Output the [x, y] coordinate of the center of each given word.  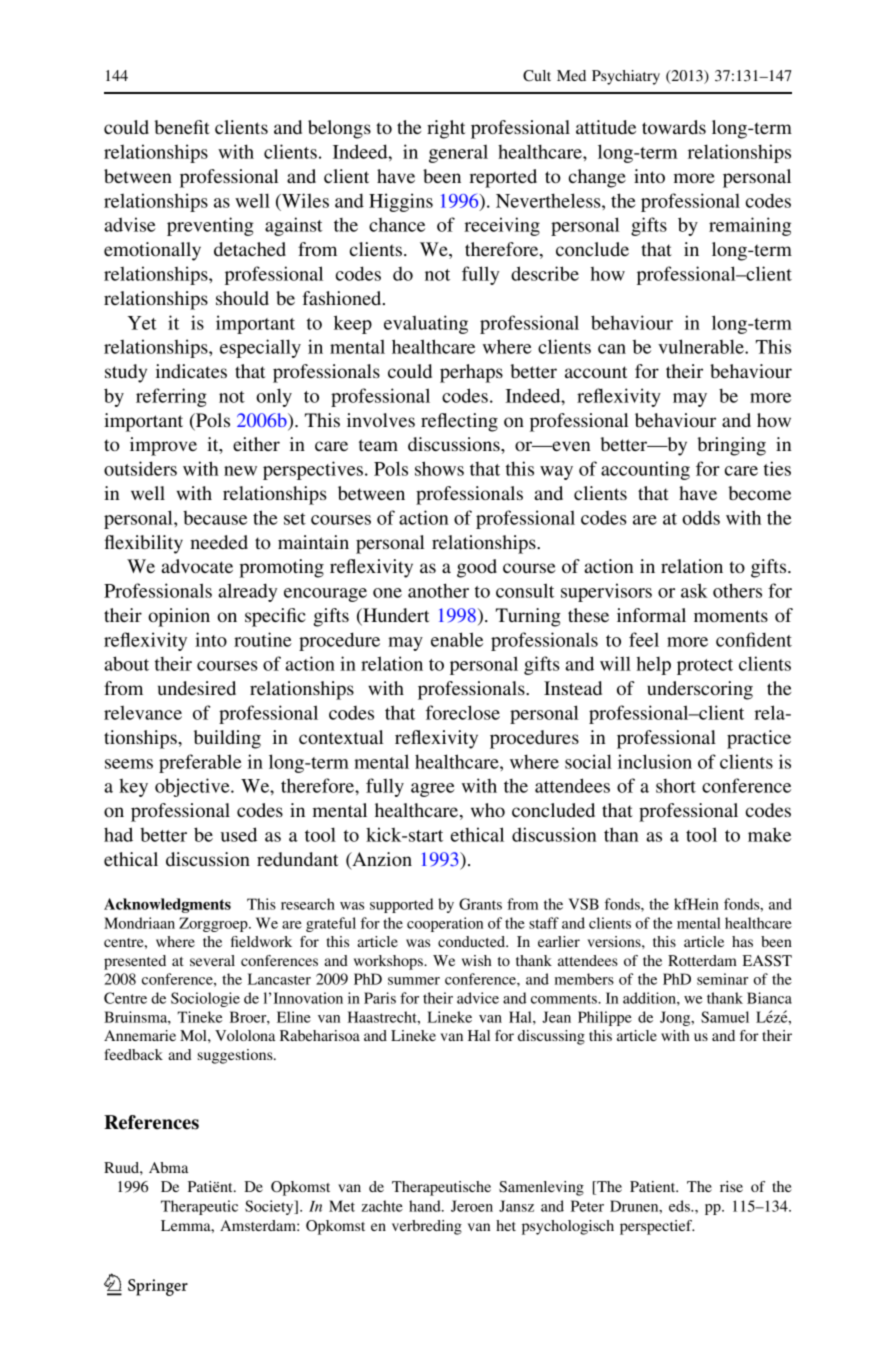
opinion [179, 617]
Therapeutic [199, 1207]
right [446, 129]
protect [705, 667]
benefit [182, 127]
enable [457, 639]
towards [674, 127]
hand [426, 1206]
